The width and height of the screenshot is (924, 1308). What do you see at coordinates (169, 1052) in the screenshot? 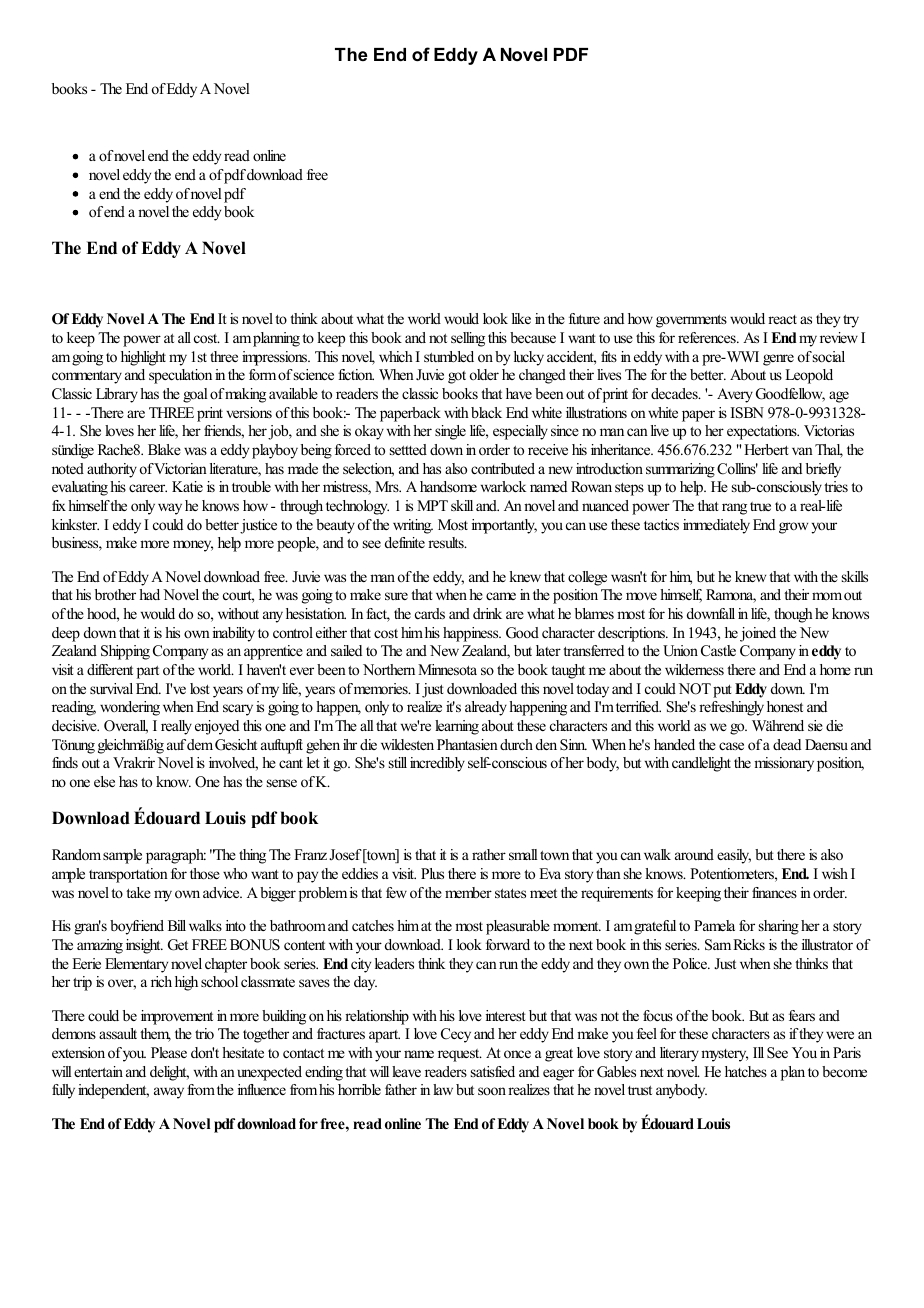
I see `Please` at bounding box center [169, 1052].
